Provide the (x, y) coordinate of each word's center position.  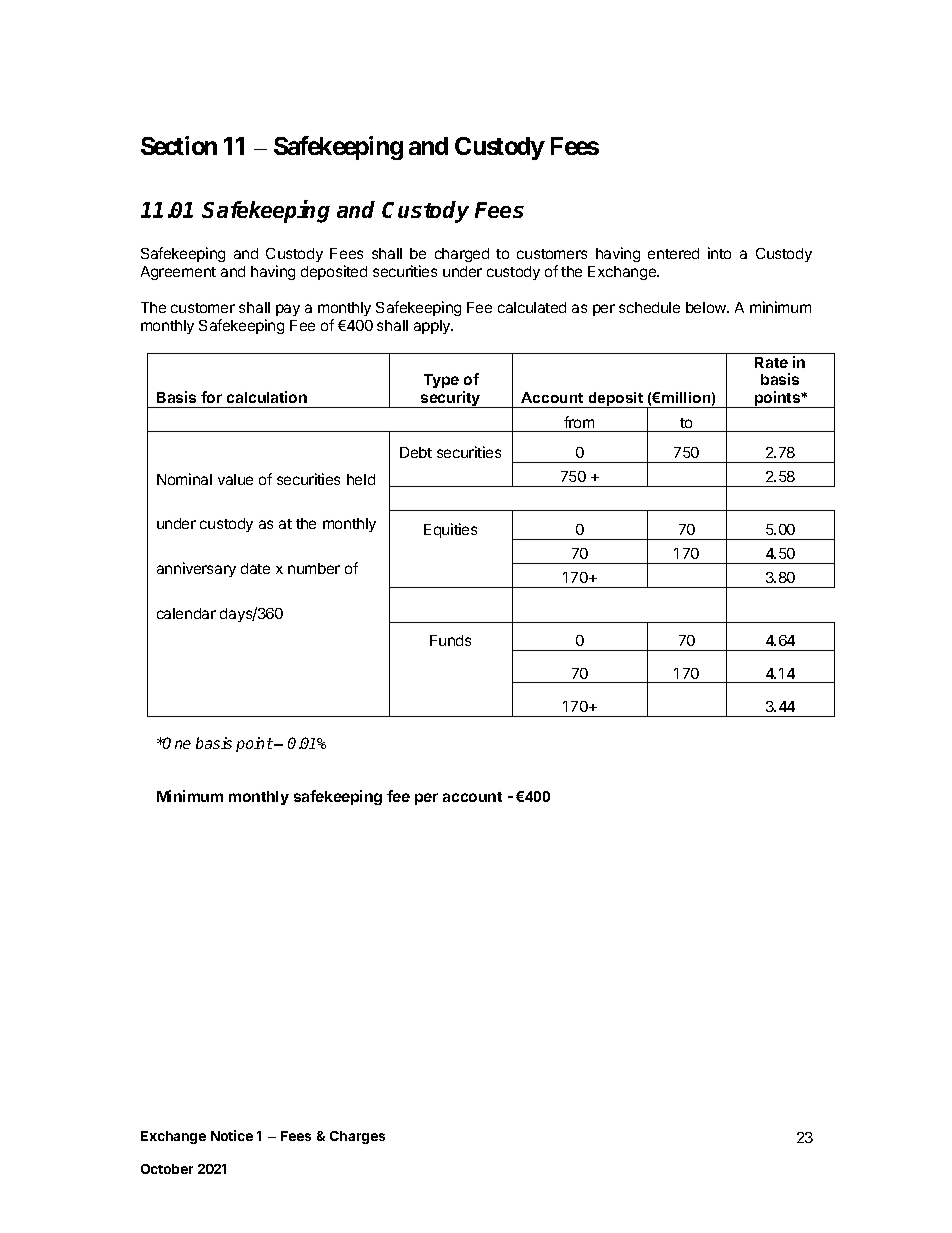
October (167, 1169)
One (176, 743)
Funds (450, 640)
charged (462, 255)
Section (179, 145)
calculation (267, 397)
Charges (357, 1137)
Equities (450, 530)
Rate (771, 362)
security (451, 399)
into (719, 253)
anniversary (196, 569)
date (255, 568)
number (314, 568)
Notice (232, 1135)
